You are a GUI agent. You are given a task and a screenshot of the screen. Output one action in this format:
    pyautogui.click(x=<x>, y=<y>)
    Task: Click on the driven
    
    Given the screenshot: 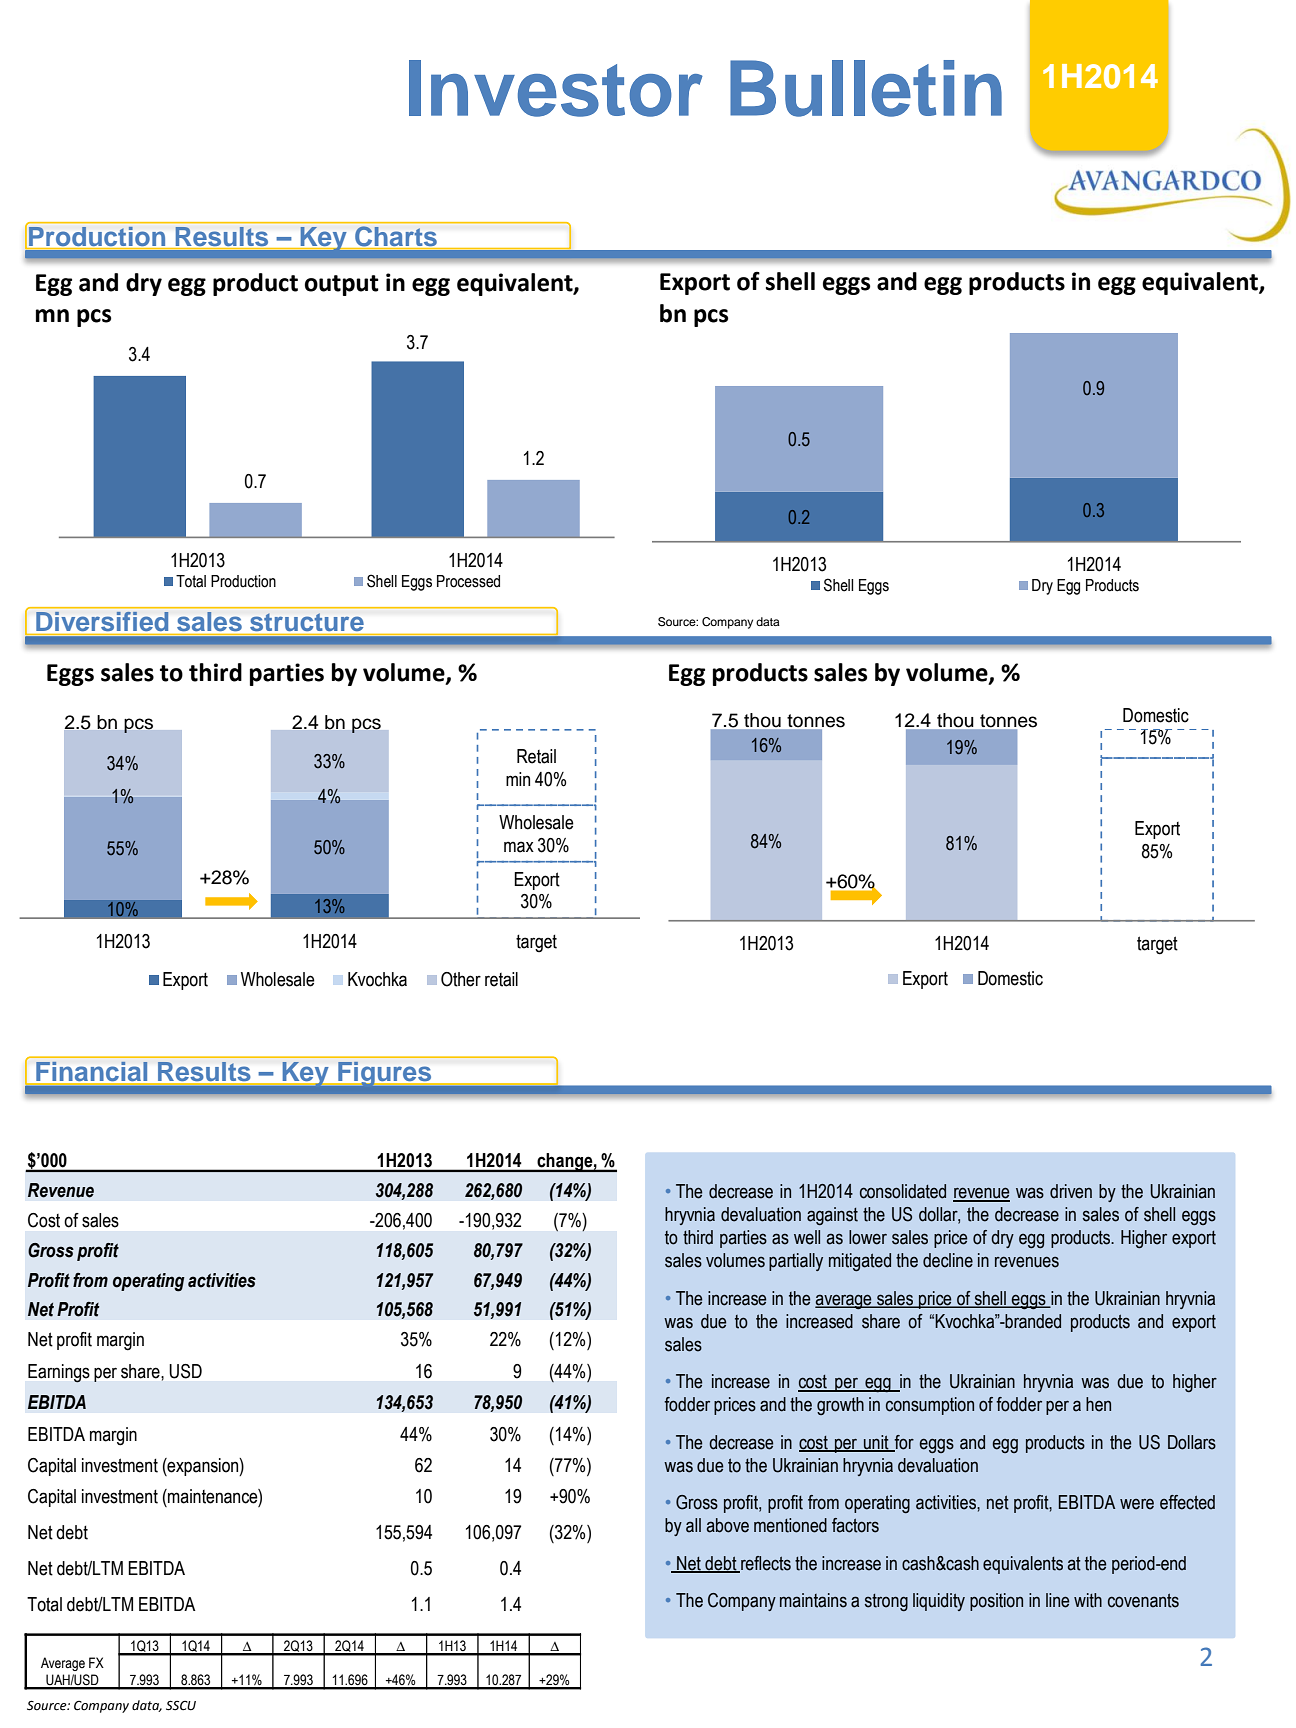 What is the action you would take?
    pyautogui.click(x=1071, y=1191)
